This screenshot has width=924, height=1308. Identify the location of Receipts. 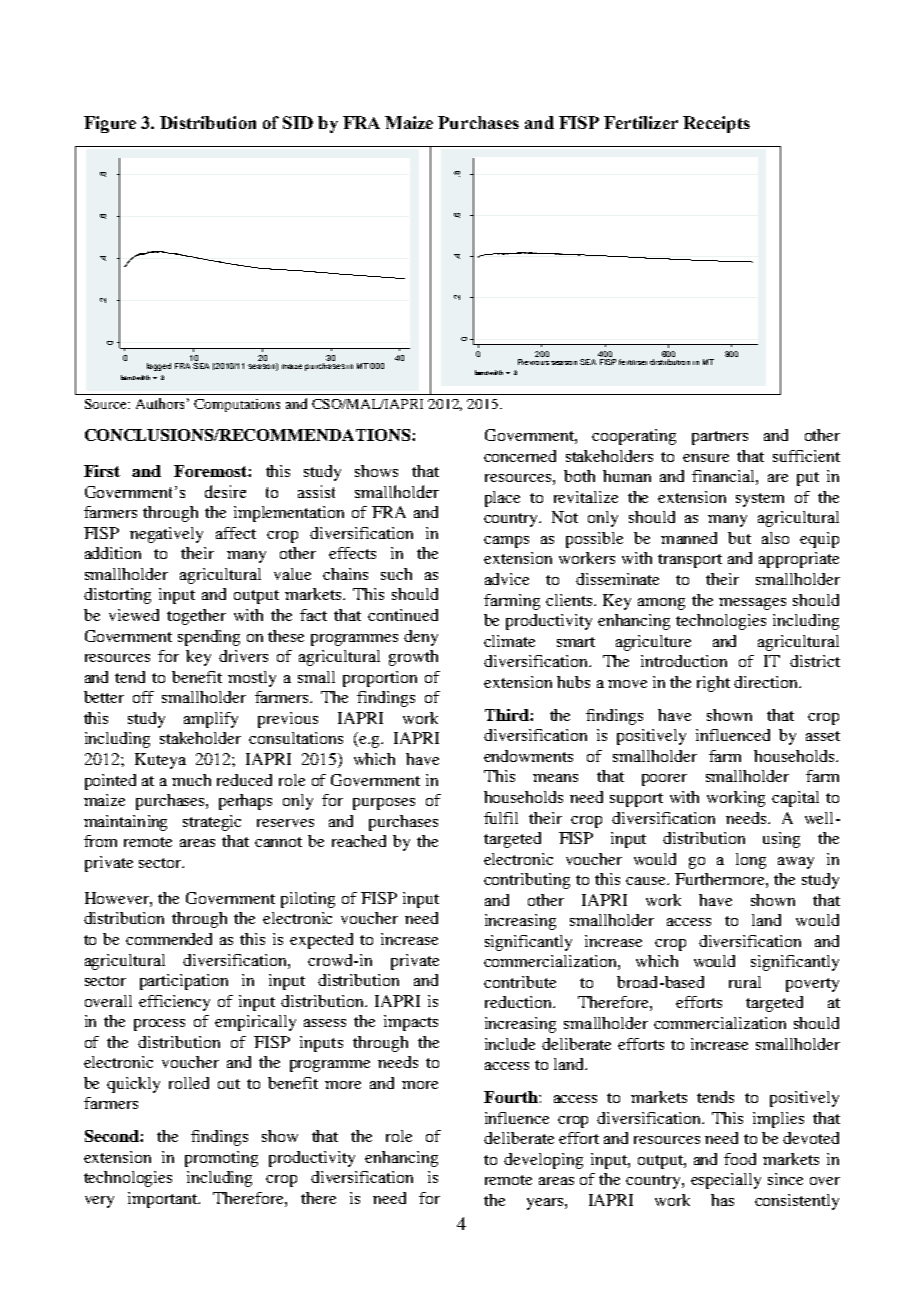
(716, 124).
